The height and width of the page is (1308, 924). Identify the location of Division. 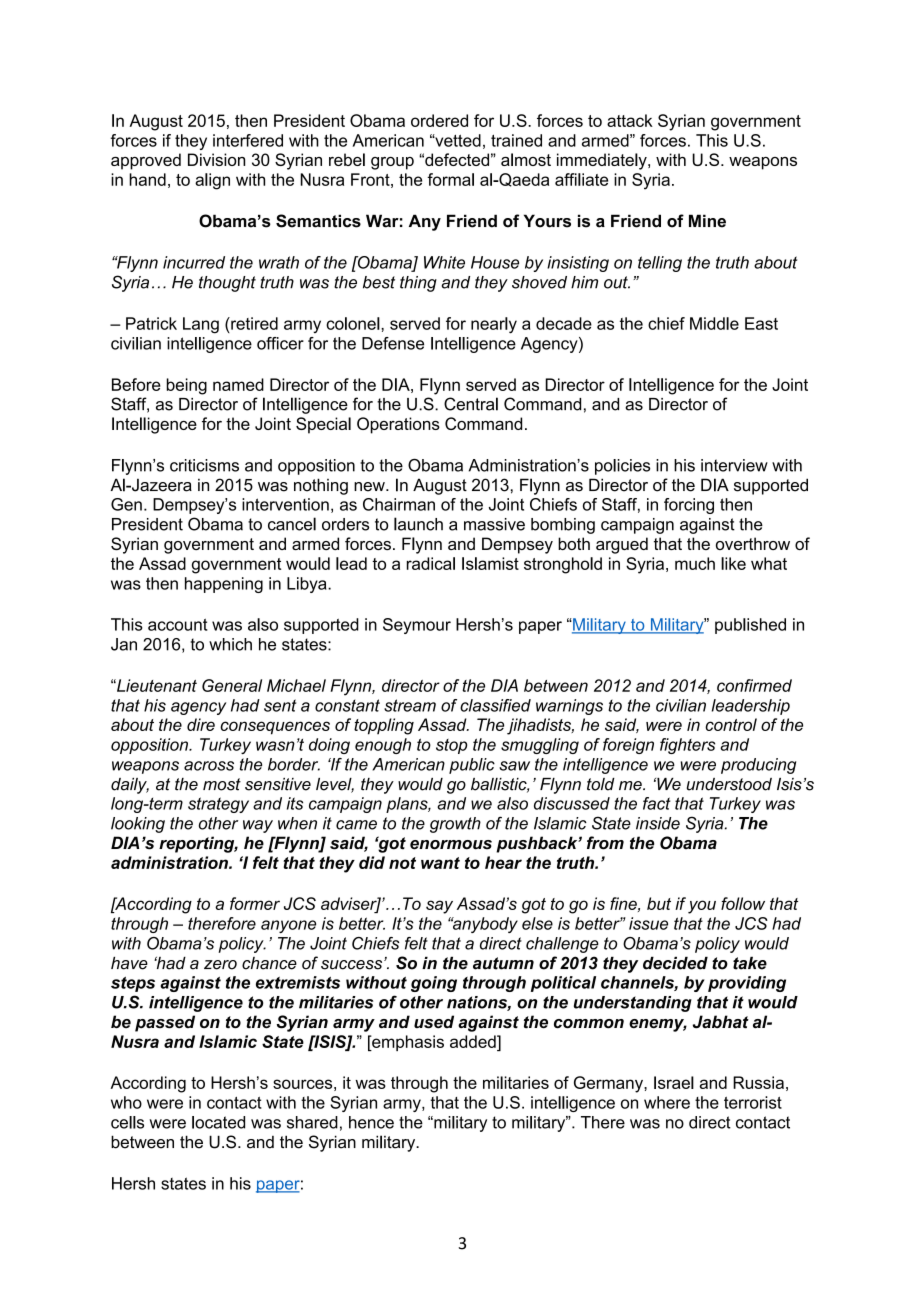
(216, 159).
